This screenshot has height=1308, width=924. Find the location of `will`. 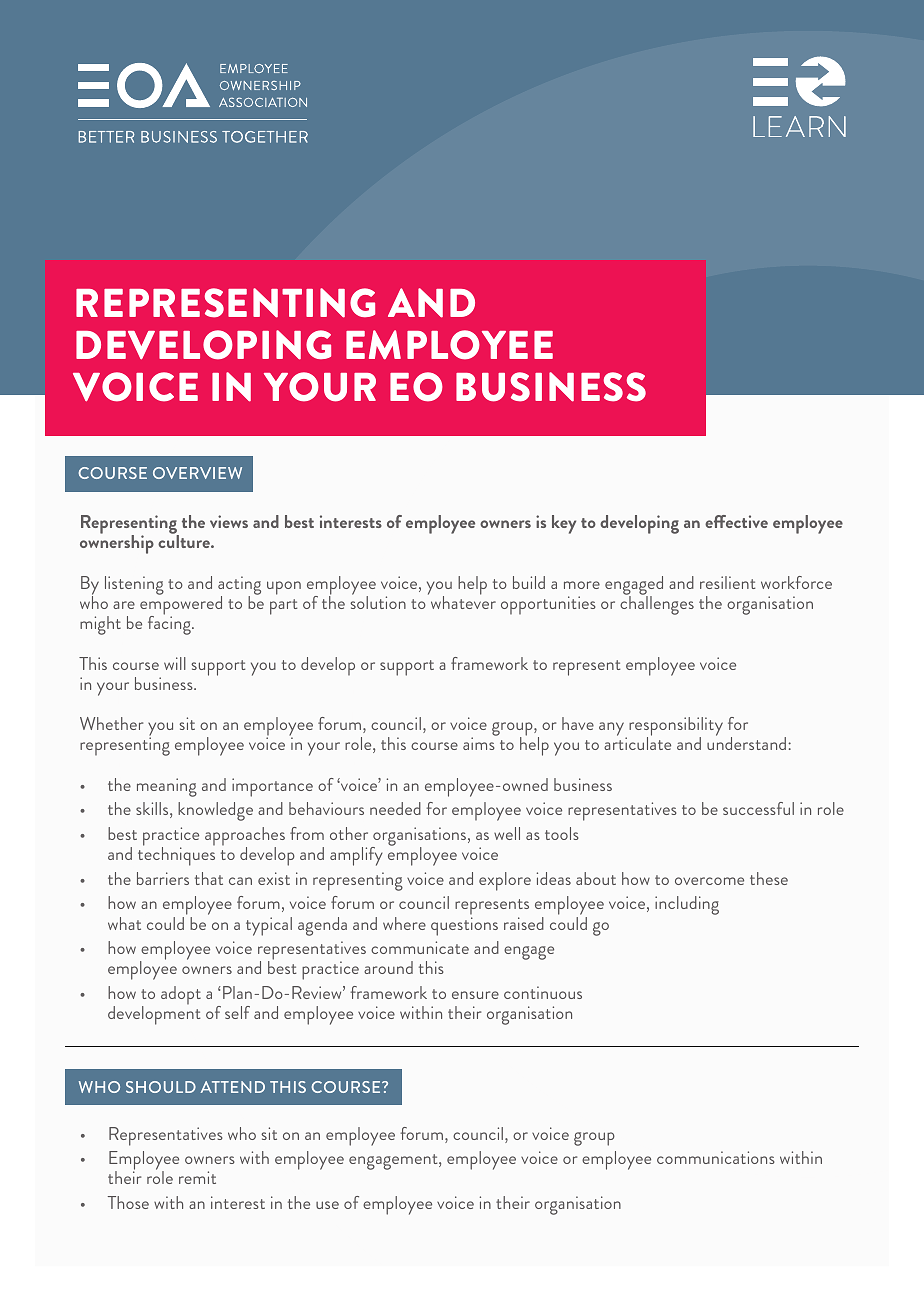

will is located at coordinates (175, 663).
